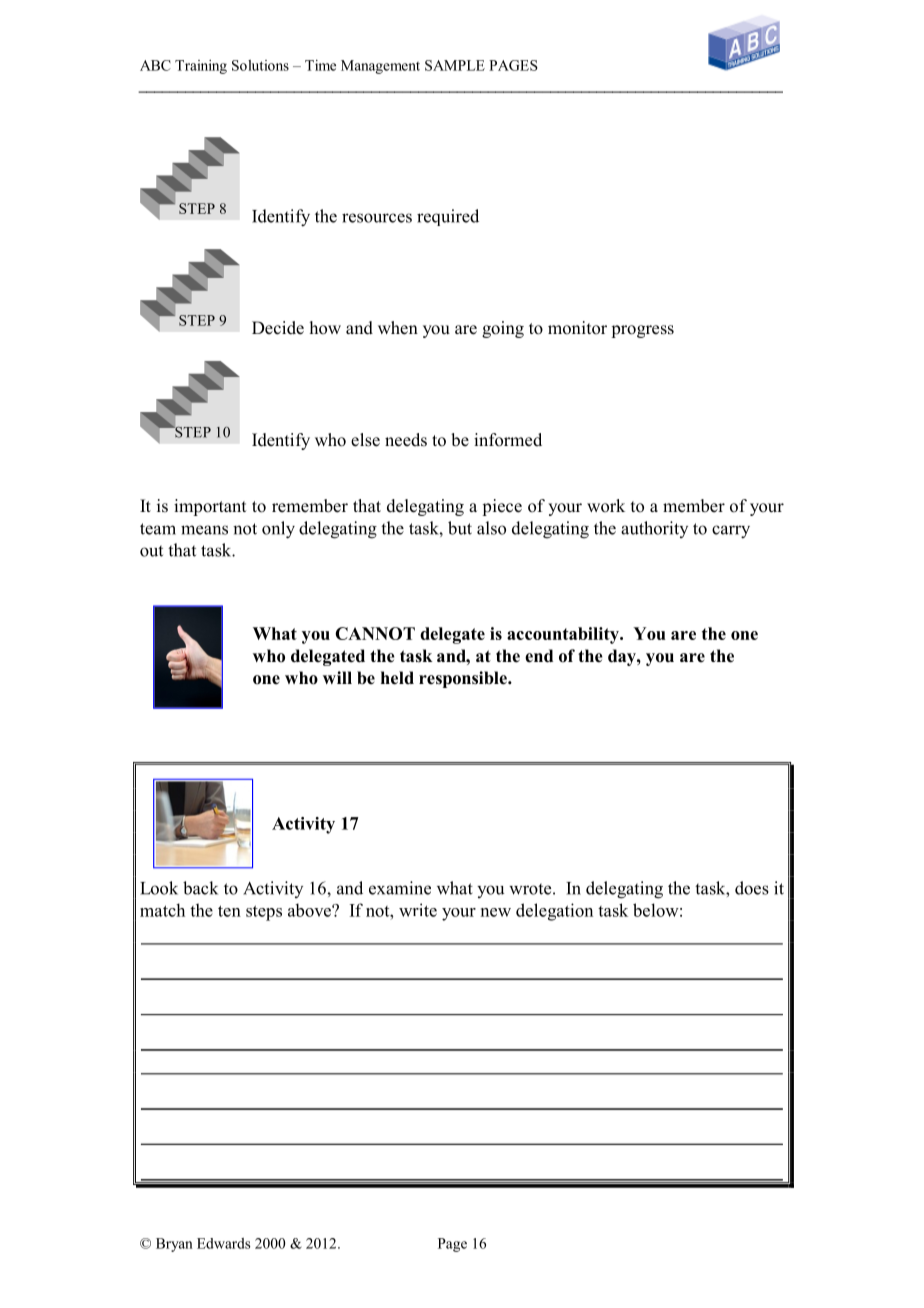 This screenshot has height=1308, width=924. Describe the element at coordinates (200, 888) in the screenshot. I see `back` at that location.
